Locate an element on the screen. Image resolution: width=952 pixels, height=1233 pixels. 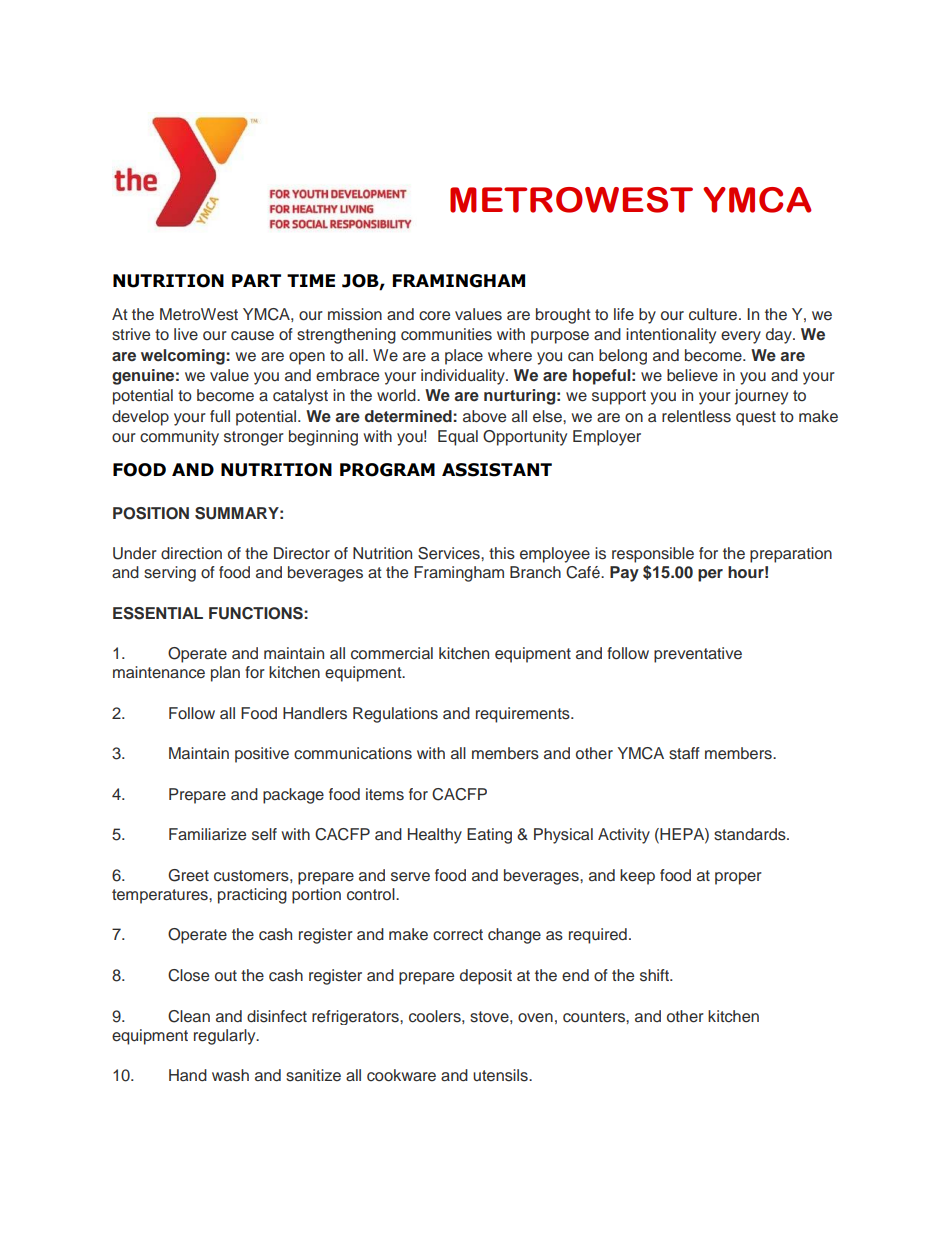
core is located at coordinates (434, 316).
